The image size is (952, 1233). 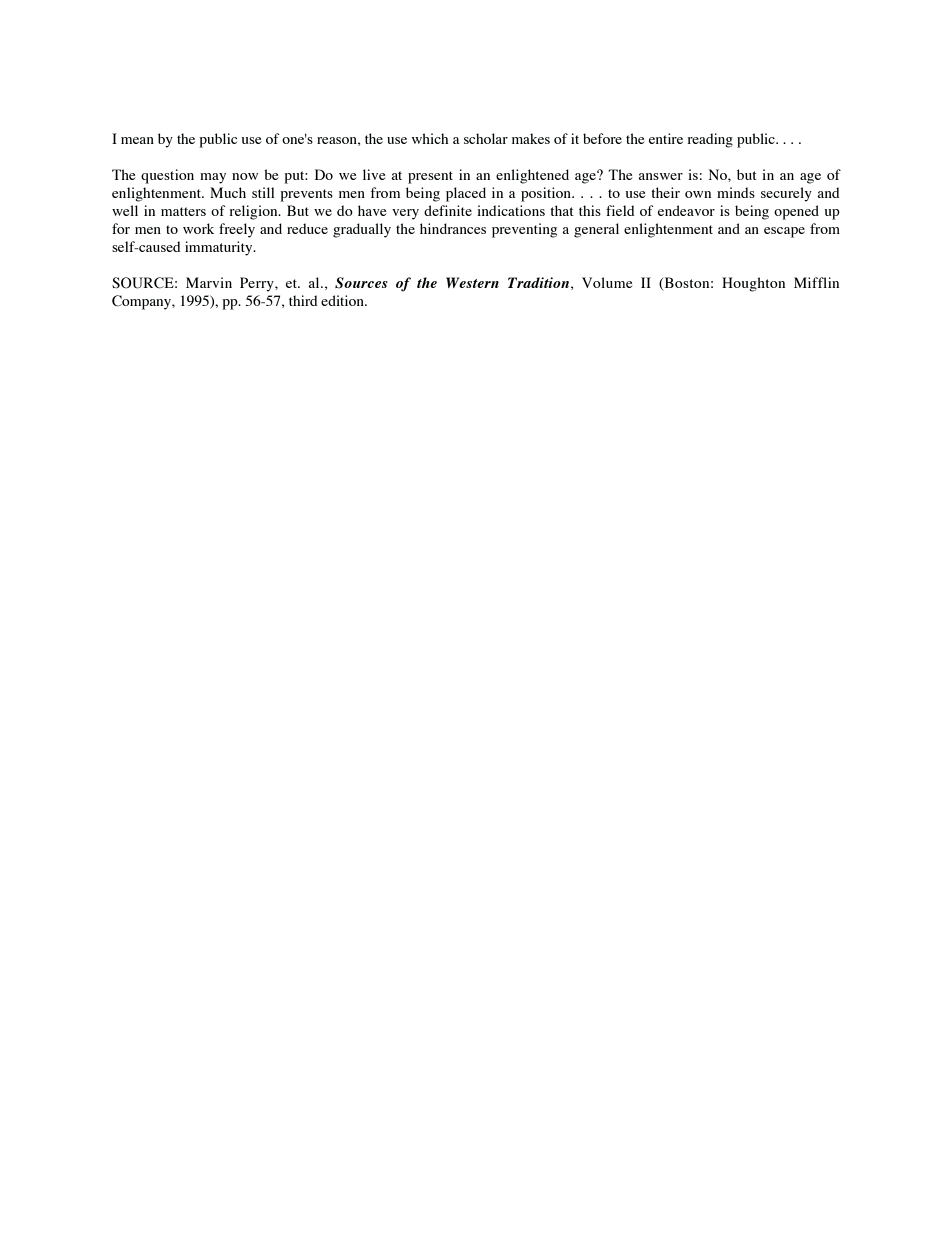 I want to click on Much, so click(x=228, y=192).
